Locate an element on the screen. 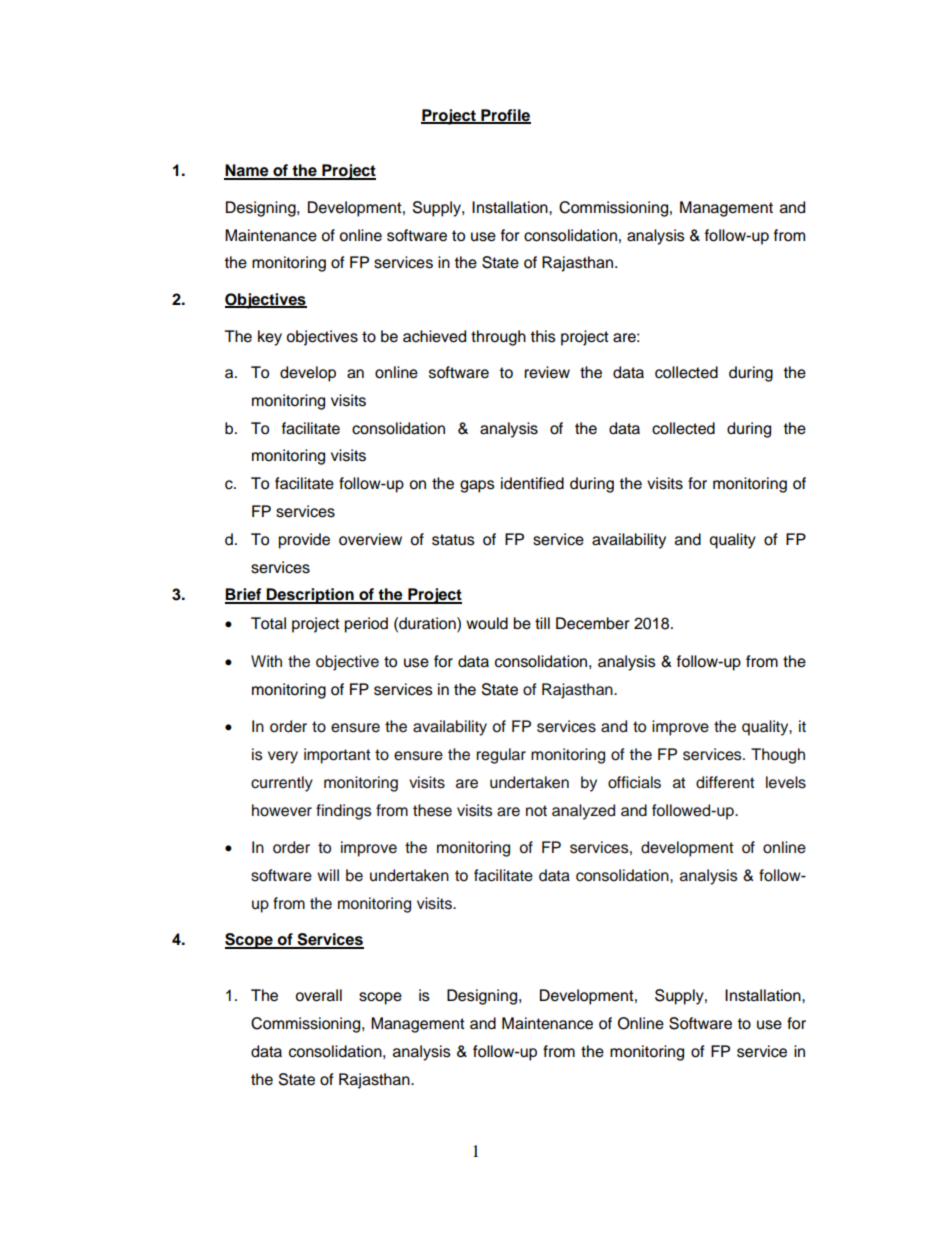 Image resolution: width=952 pixels, height=1233 pixels. With is located at coordinates (266, 661).
